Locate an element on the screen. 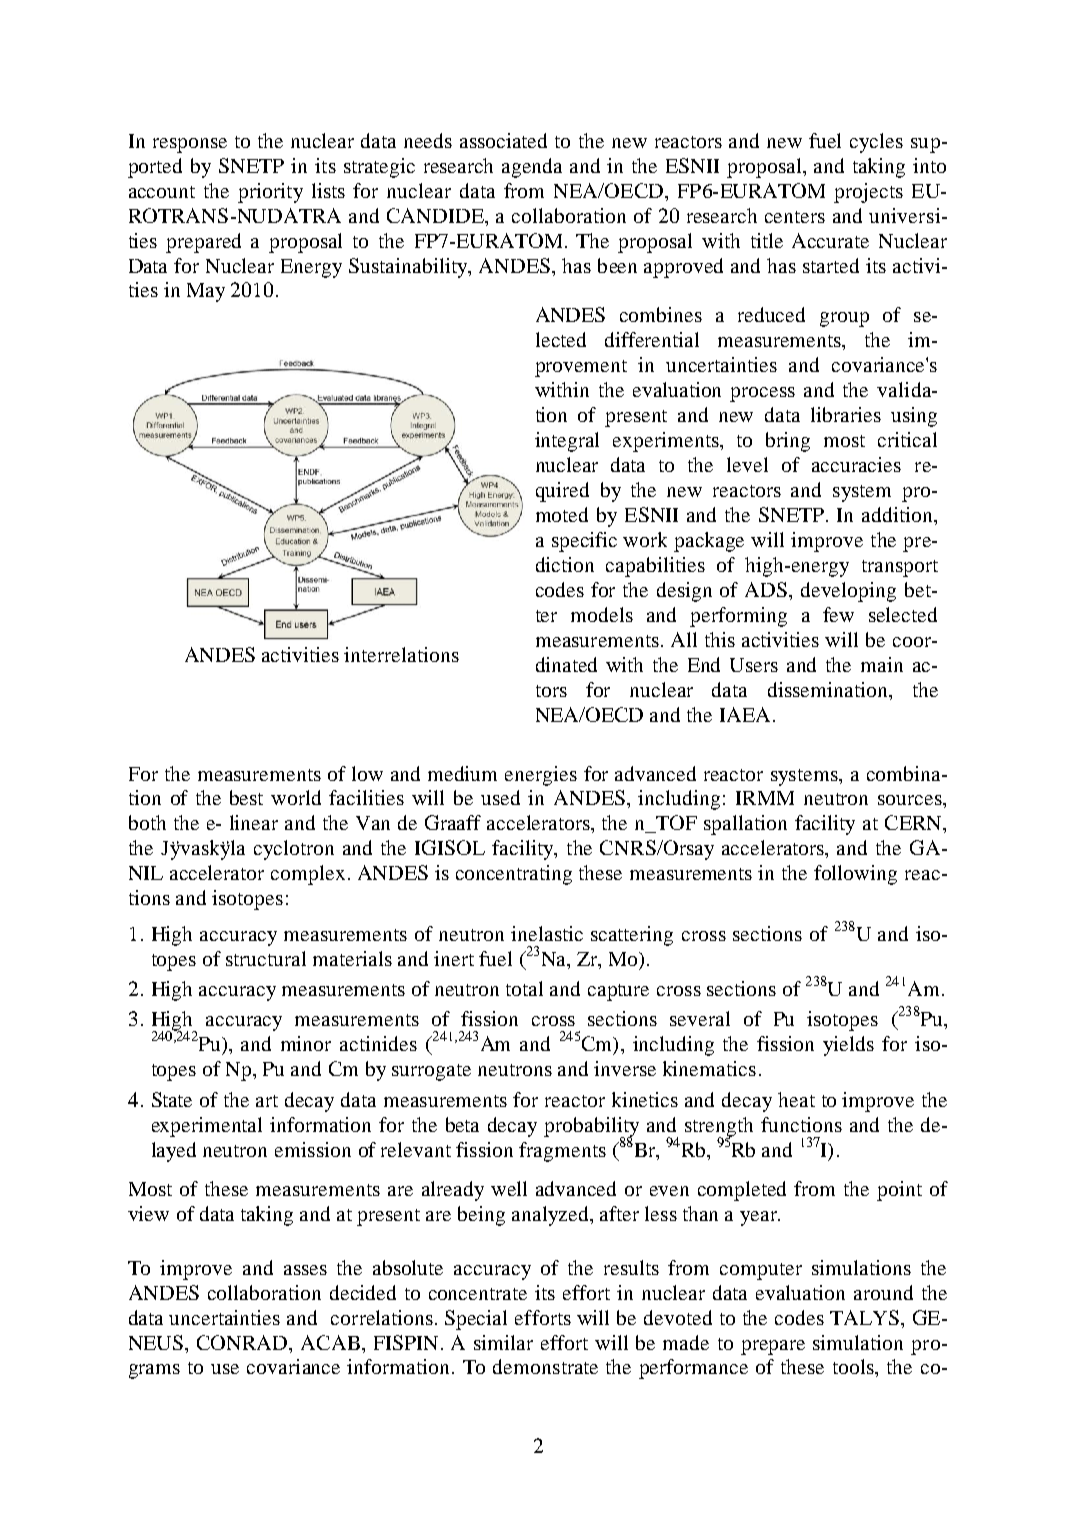  similar is located at coordinates (503, 1342).
